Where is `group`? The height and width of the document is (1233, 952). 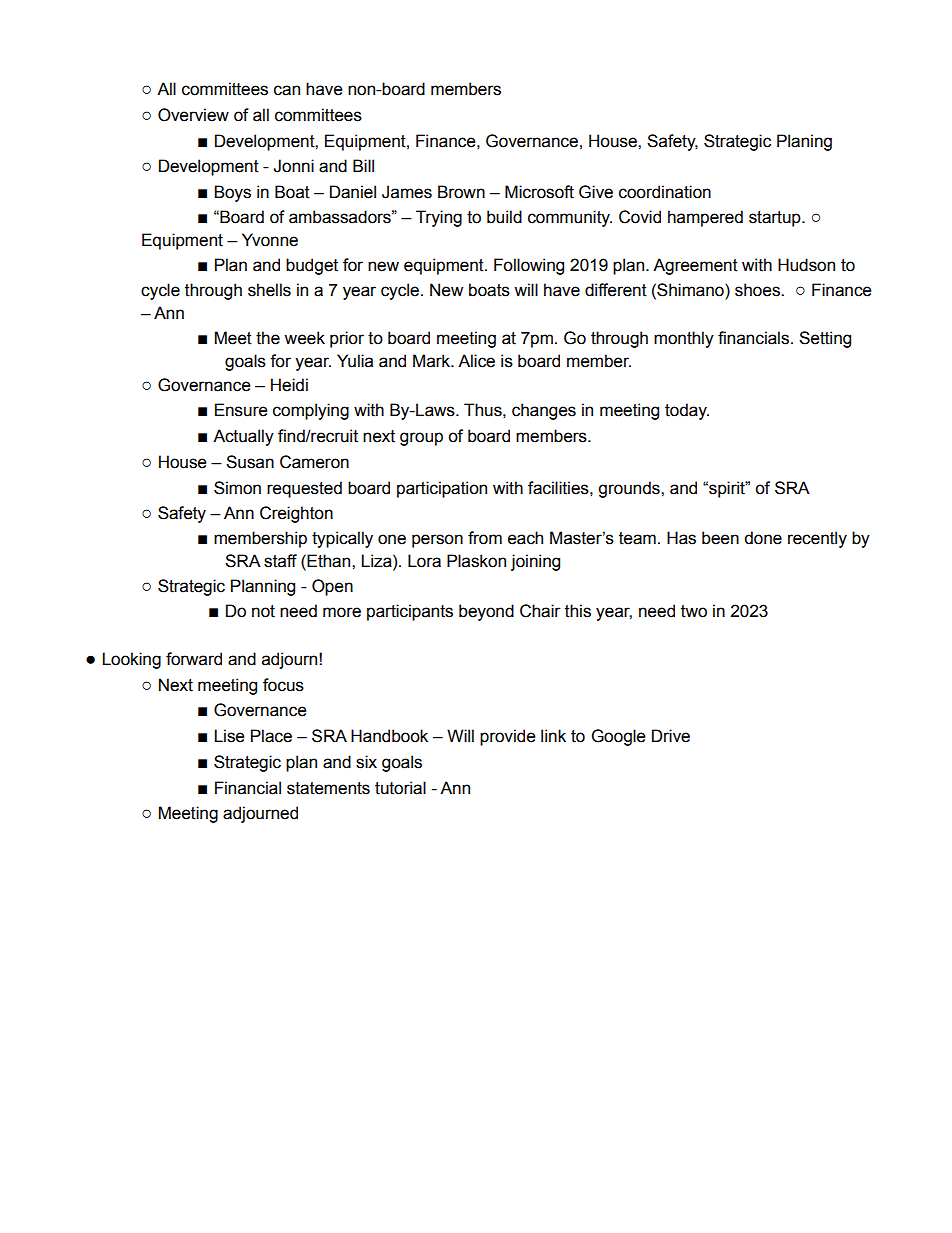 group is located at coordinates (421, 439).
